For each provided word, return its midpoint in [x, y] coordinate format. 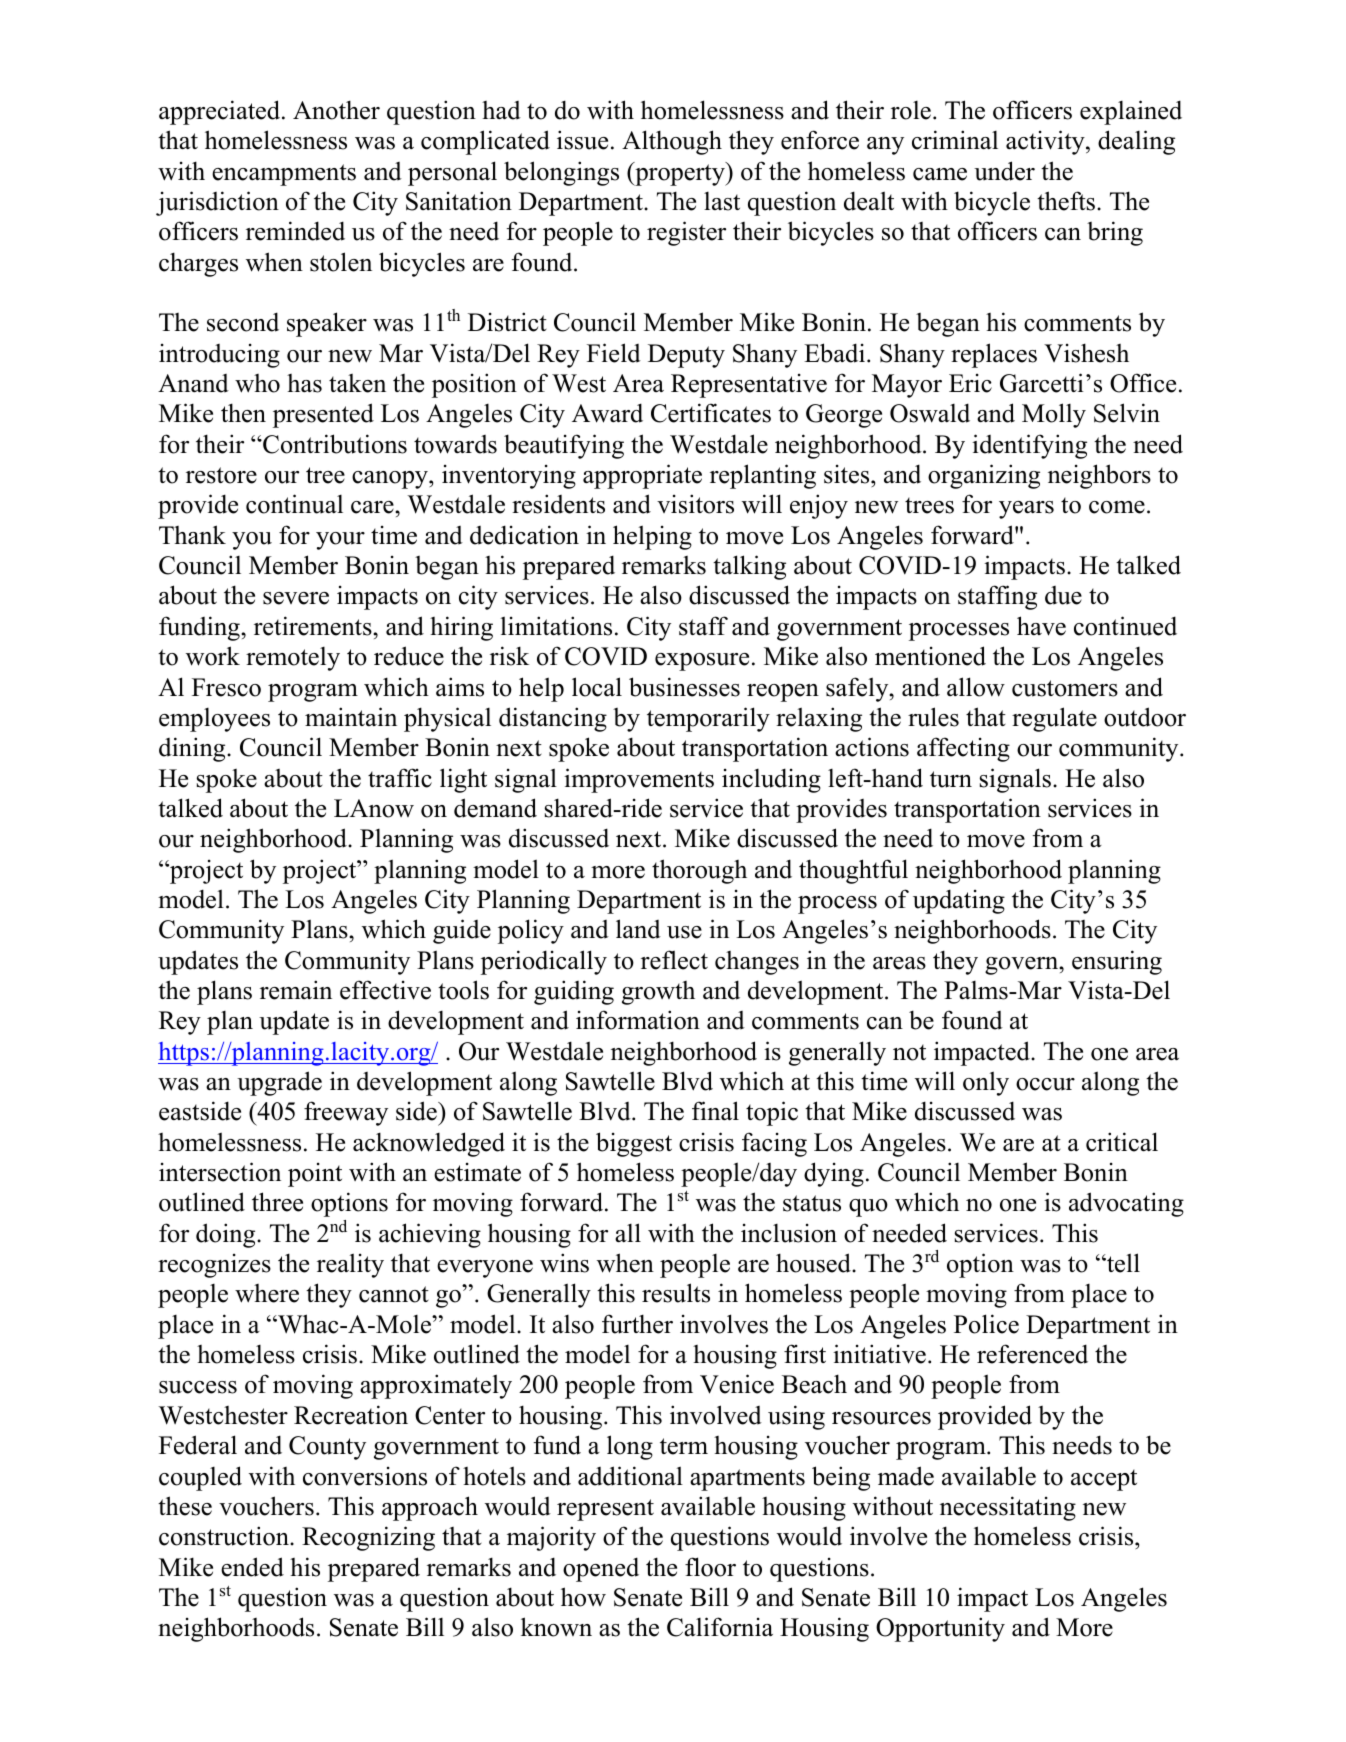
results [676, 1293]
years [1026, 510]
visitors [695, 504]
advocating [1126, 1204]
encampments [284, 175]
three [277, 1202]
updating [959, 901]
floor [710, 1567]
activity [1046, 142]
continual [294, 504]
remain [296, 990]
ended [252, 1567]
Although [672, 142]
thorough [699, 871]
